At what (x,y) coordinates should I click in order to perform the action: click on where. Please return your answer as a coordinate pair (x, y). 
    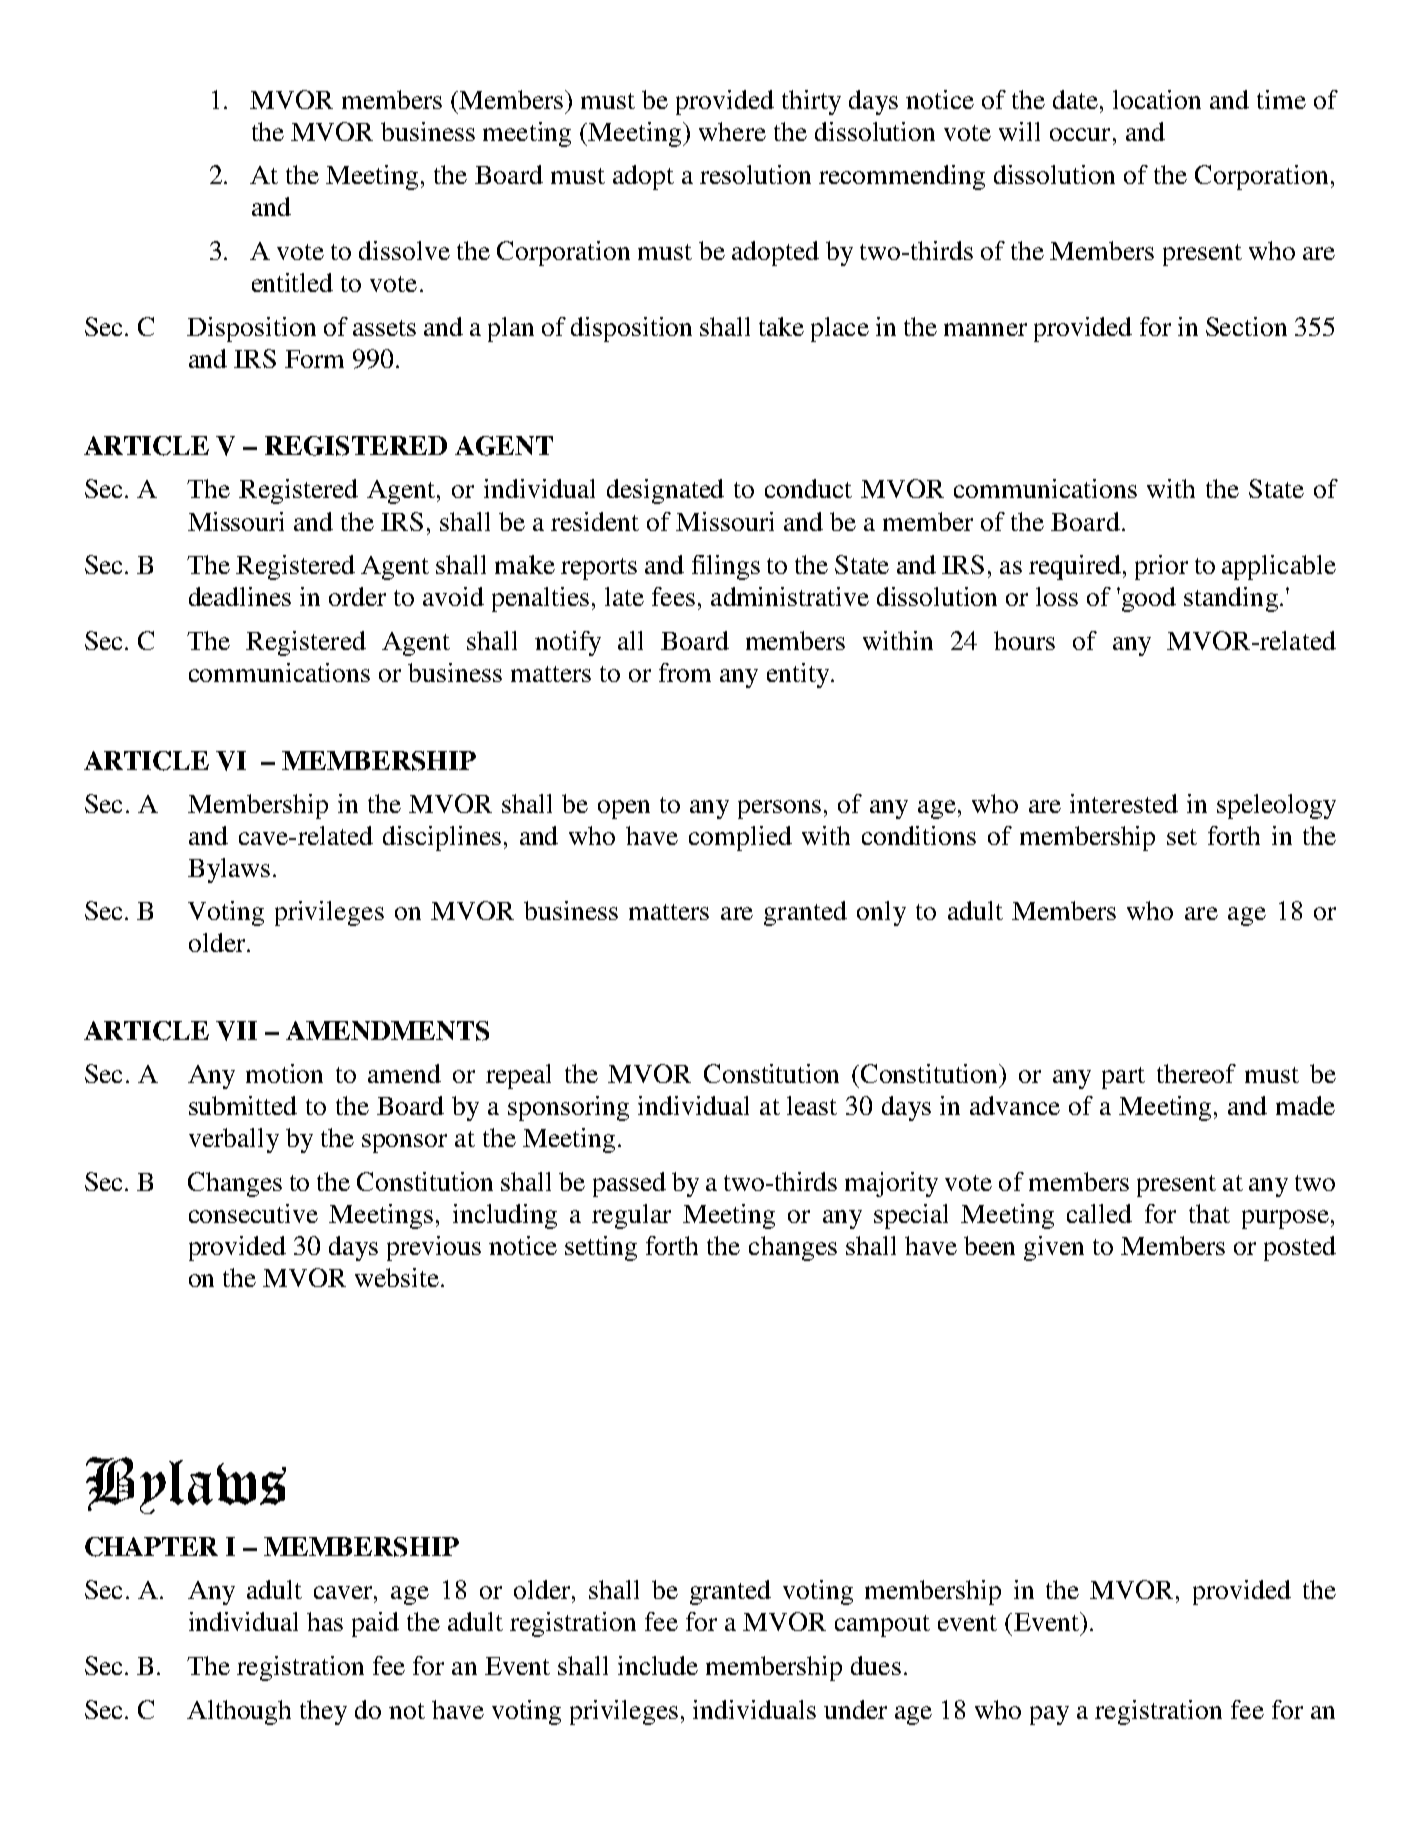
    Looking at the image, I should click on (732, 131).
